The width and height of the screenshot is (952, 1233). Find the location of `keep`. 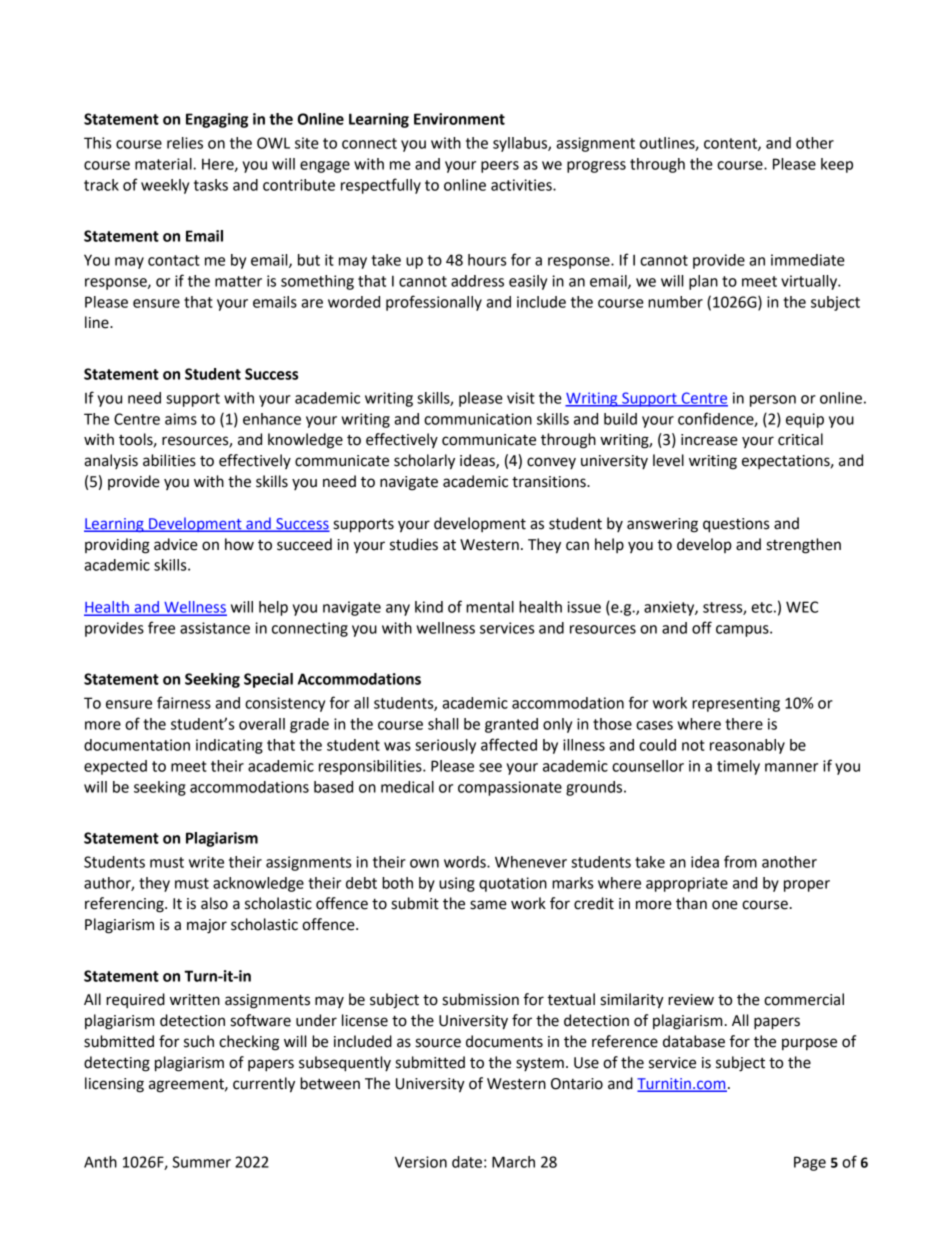

keep is located at coordinates (837, 165).
